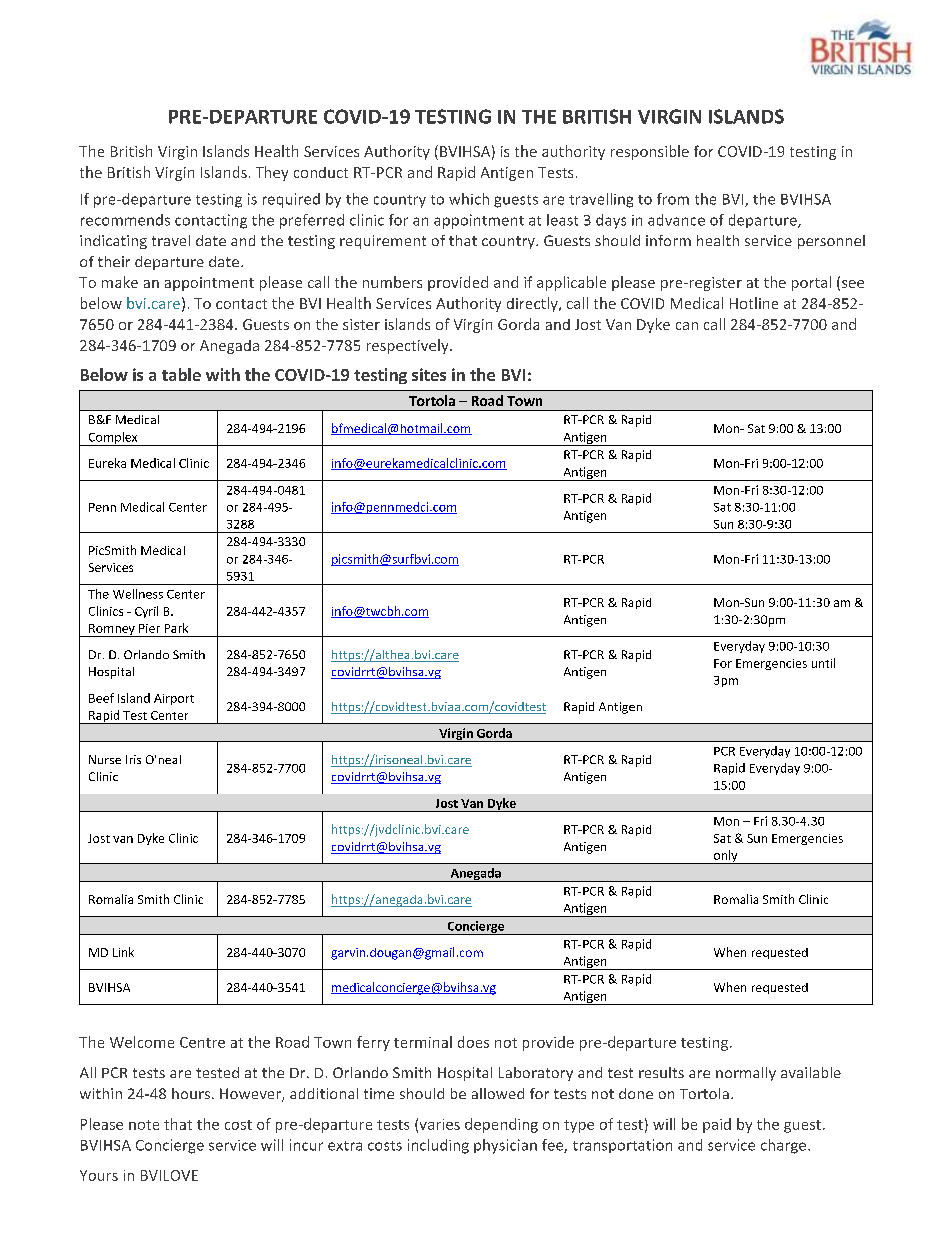 This document has width=952, height=1233. Describe the element at coordinates (823, 663) in the document. I see `until` at that location.
